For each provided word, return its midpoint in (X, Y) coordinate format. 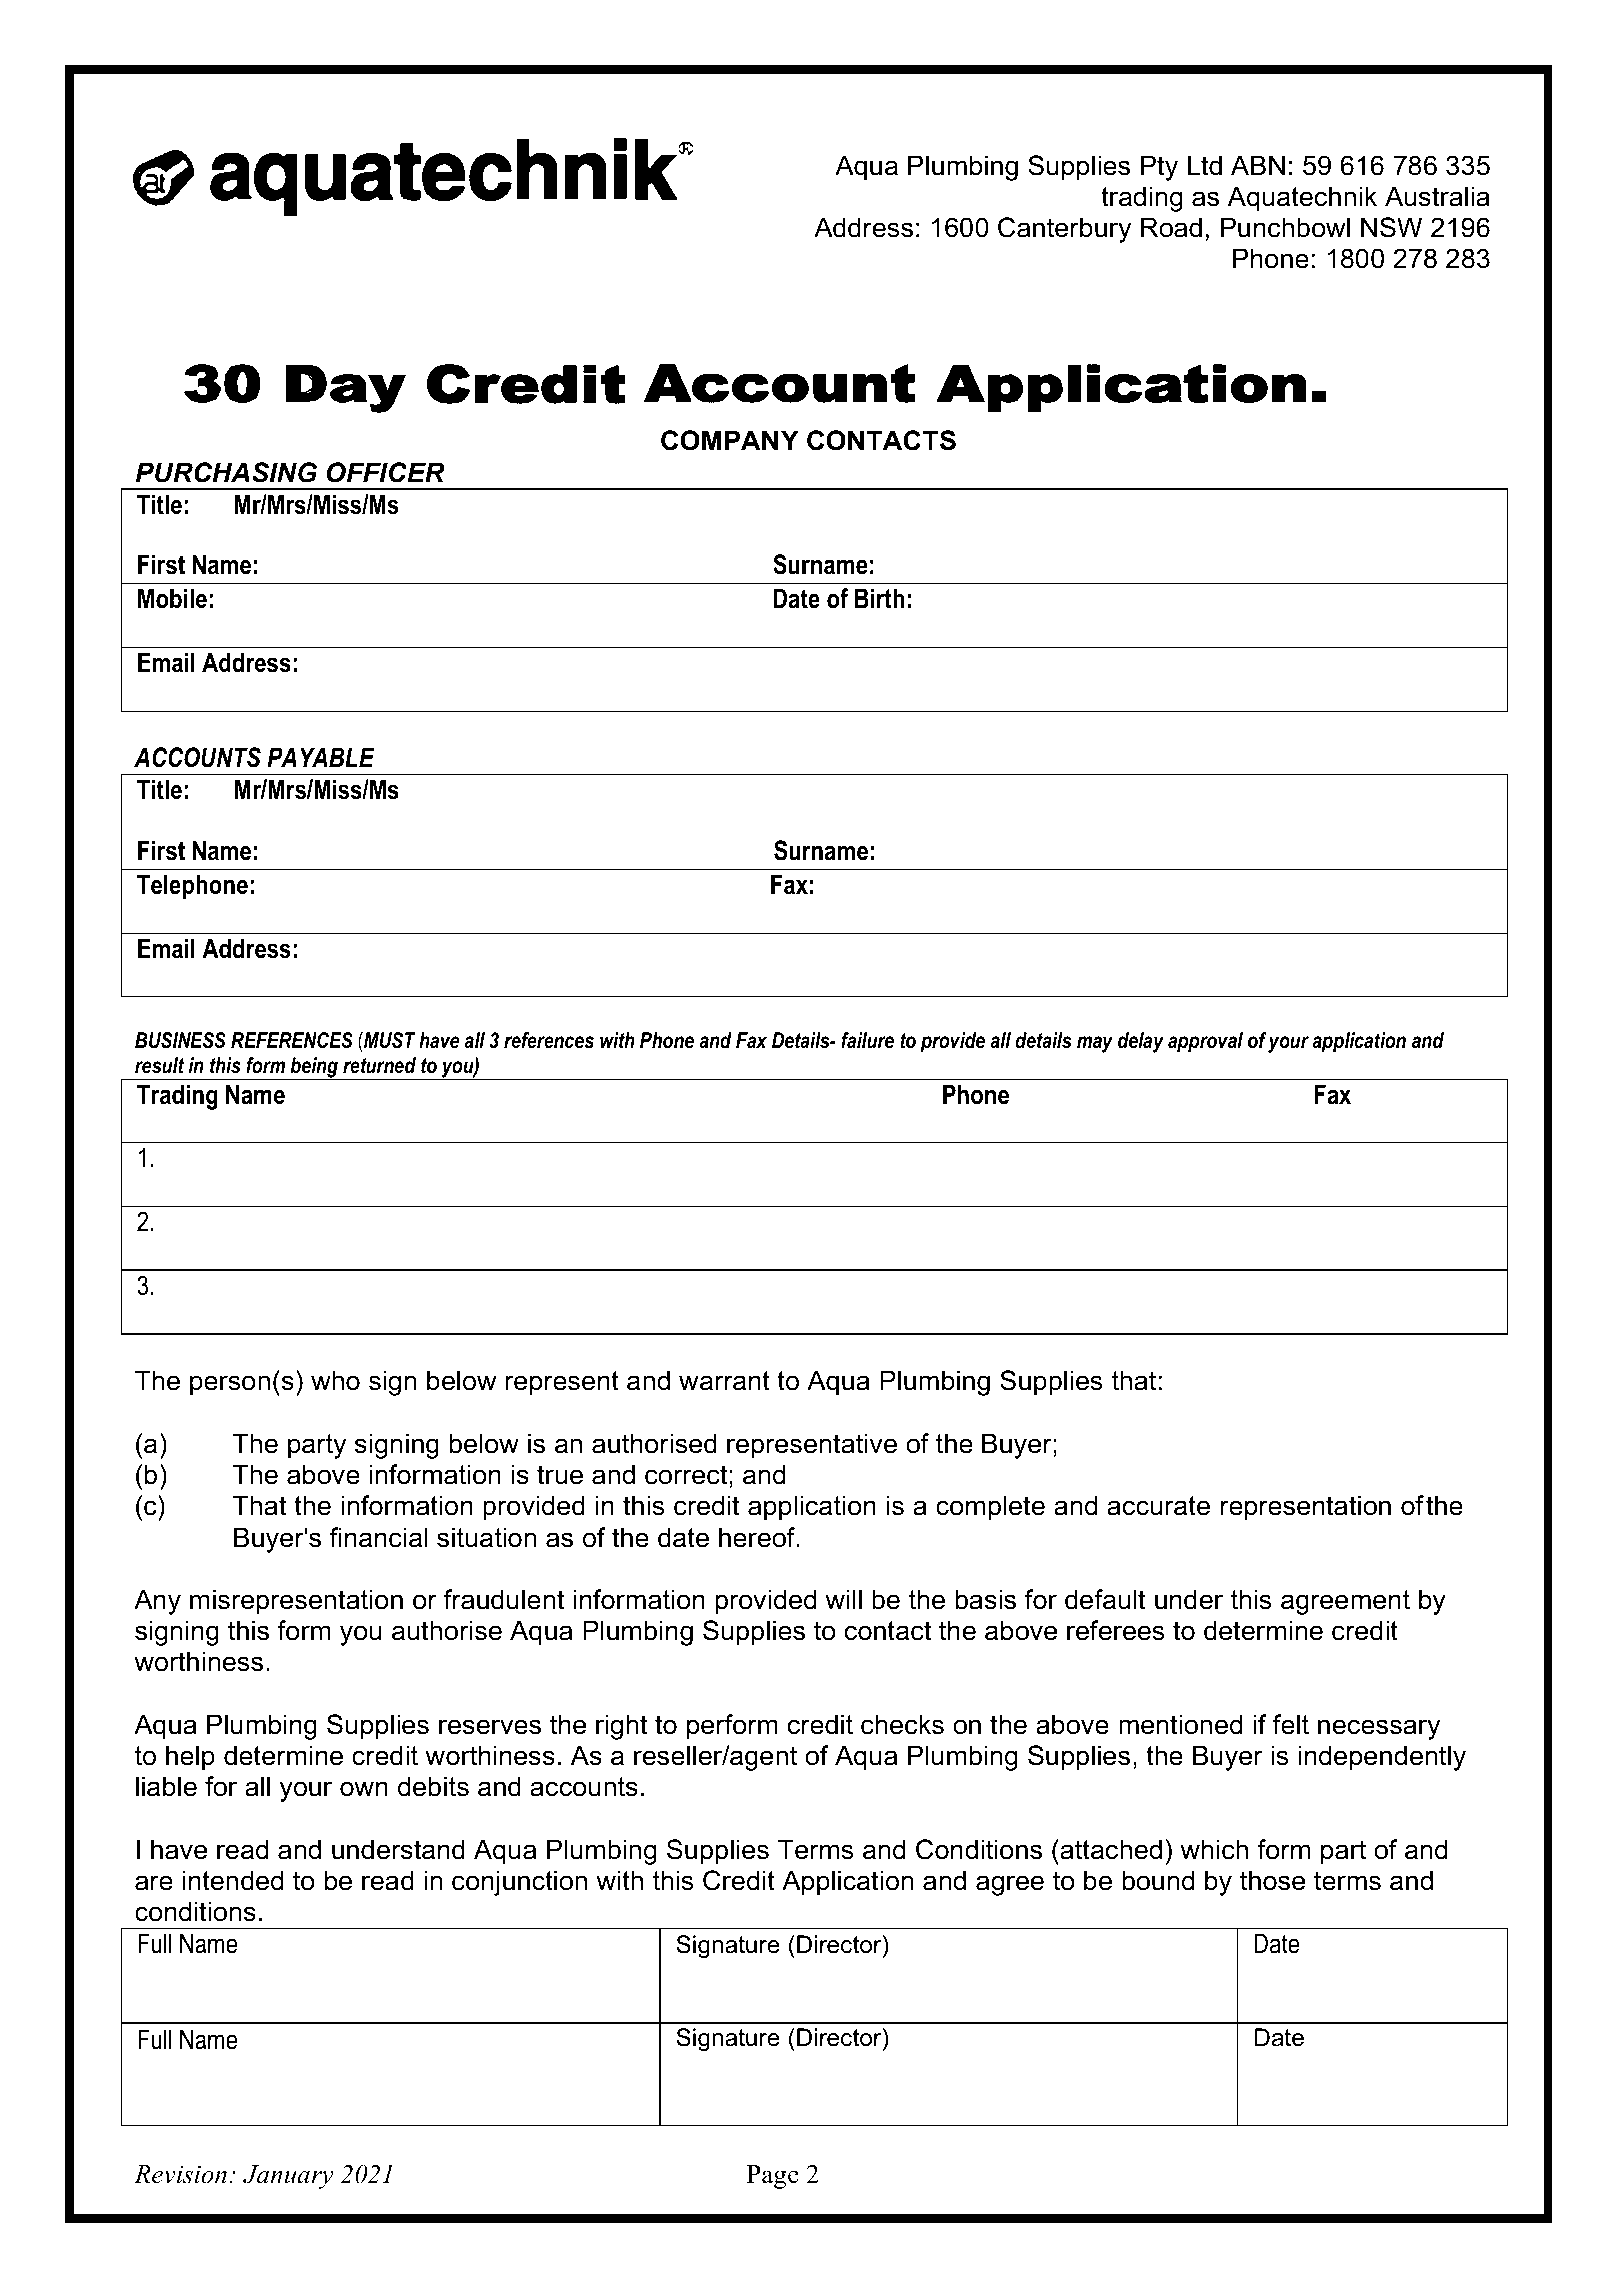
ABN (1258, 165)
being (314, 1068)
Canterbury (1064, 230)
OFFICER (386, 472)
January (288, 2177)
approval (1205, 1042)
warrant (724, 1381)
